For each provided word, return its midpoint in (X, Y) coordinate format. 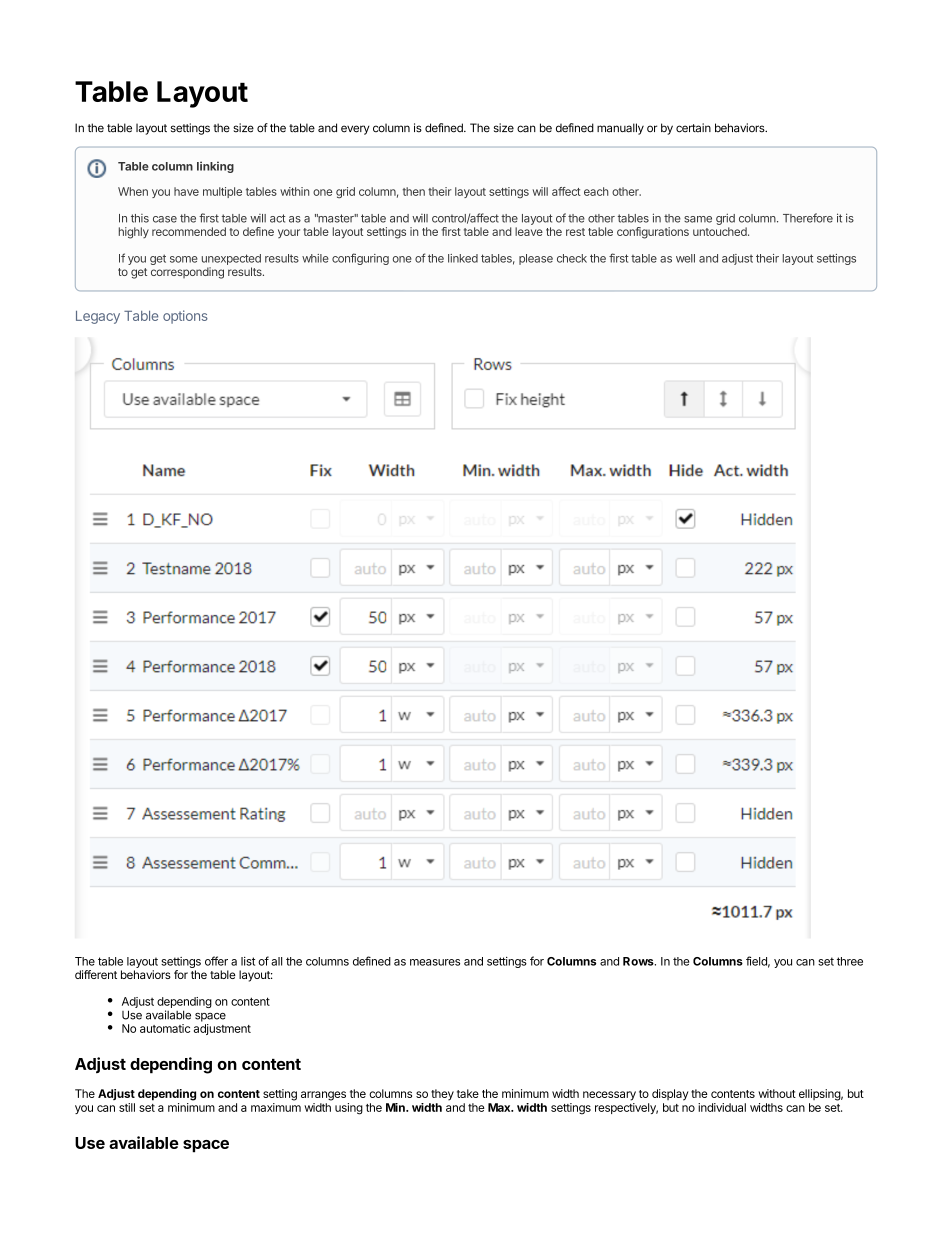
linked (463, 258)
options (185, 317)
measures (435, 962)
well (685, 258)
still (127, 1107)
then (414, 191)
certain (693, 128)
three (850, 961)
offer (216, 961)
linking (215, 167)
